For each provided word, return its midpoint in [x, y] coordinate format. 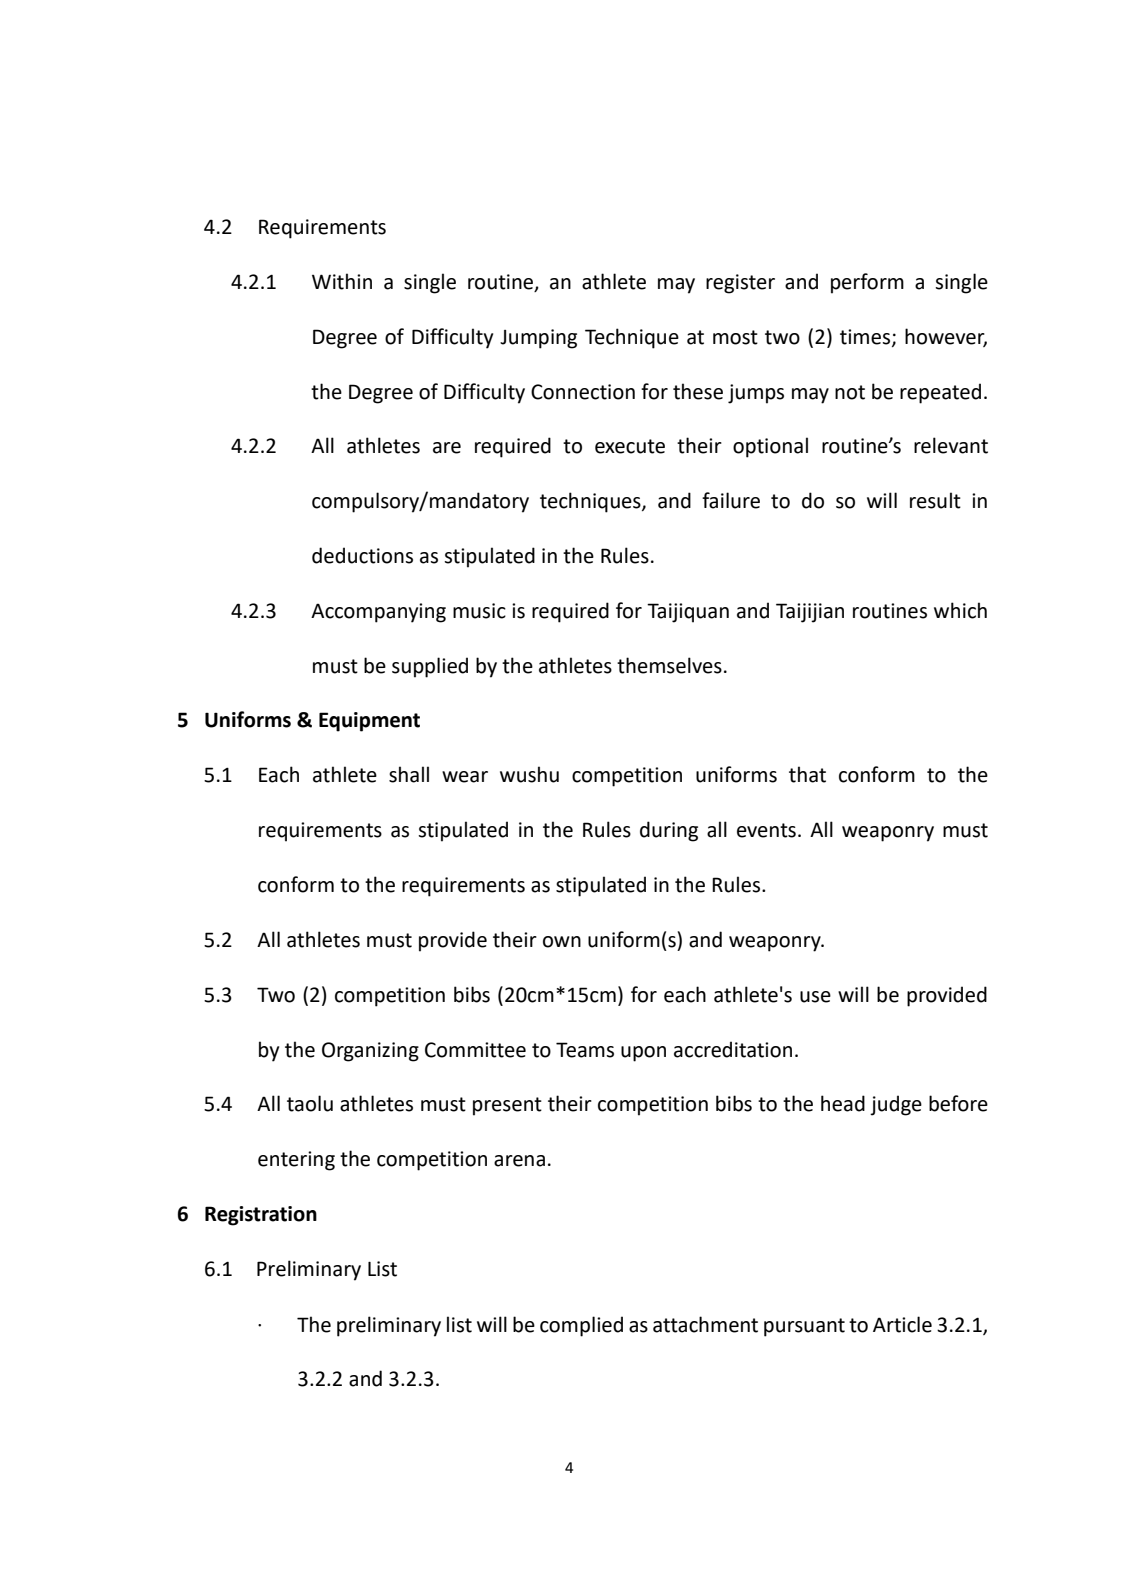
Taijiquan [688, 613]
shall [409, 774]
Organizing [370, 1052]
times [866, 337]
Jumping [538, 339]
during [669, 831]
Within [342, 281]
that [807, 774]
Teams [585, 1050]
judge [896, 1105]
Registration [261, 1216]
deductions [362, 555]
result [935, 500]
